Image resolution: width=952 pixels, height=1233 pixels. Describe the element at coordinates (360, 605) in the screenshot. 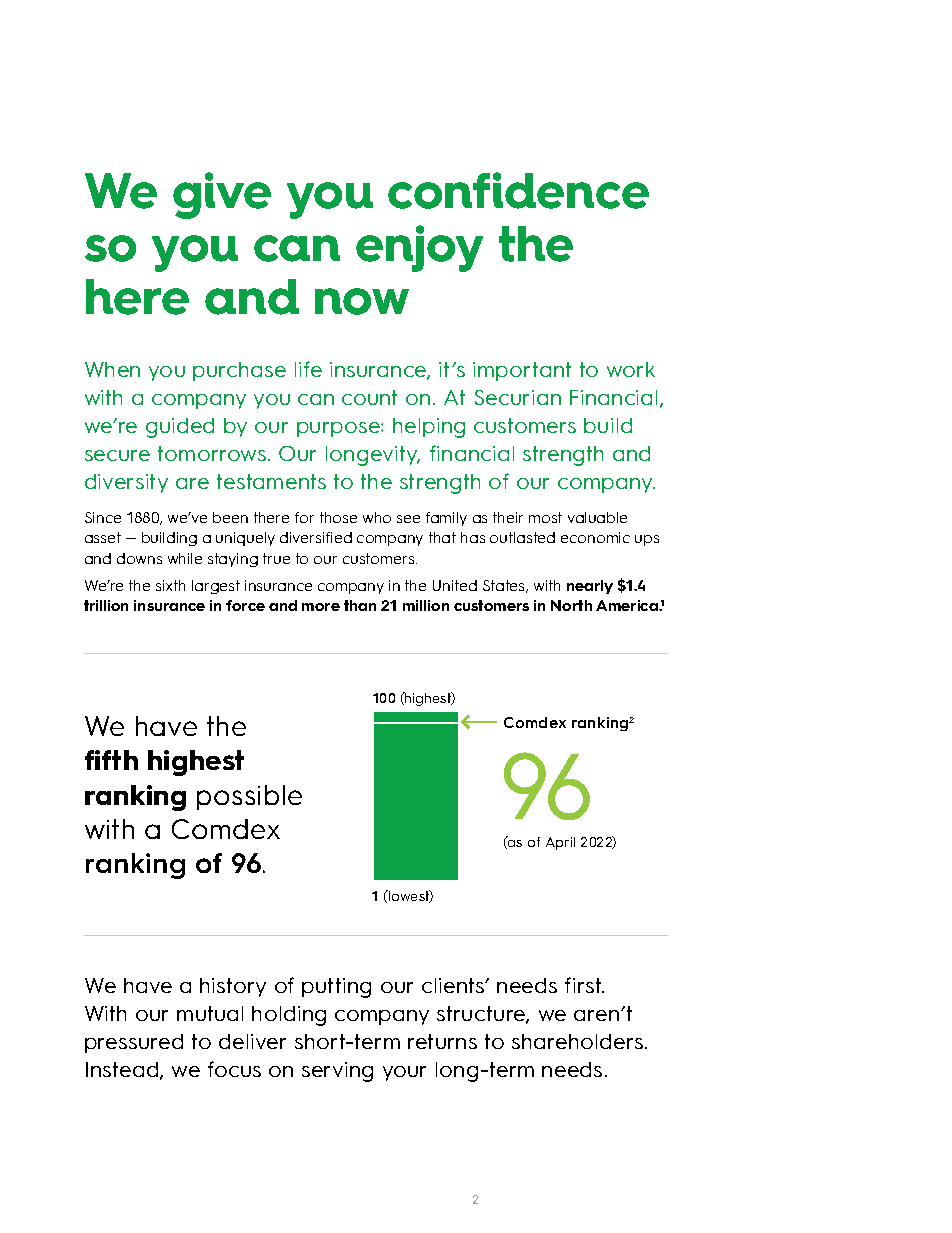

I see `than` at that location.
